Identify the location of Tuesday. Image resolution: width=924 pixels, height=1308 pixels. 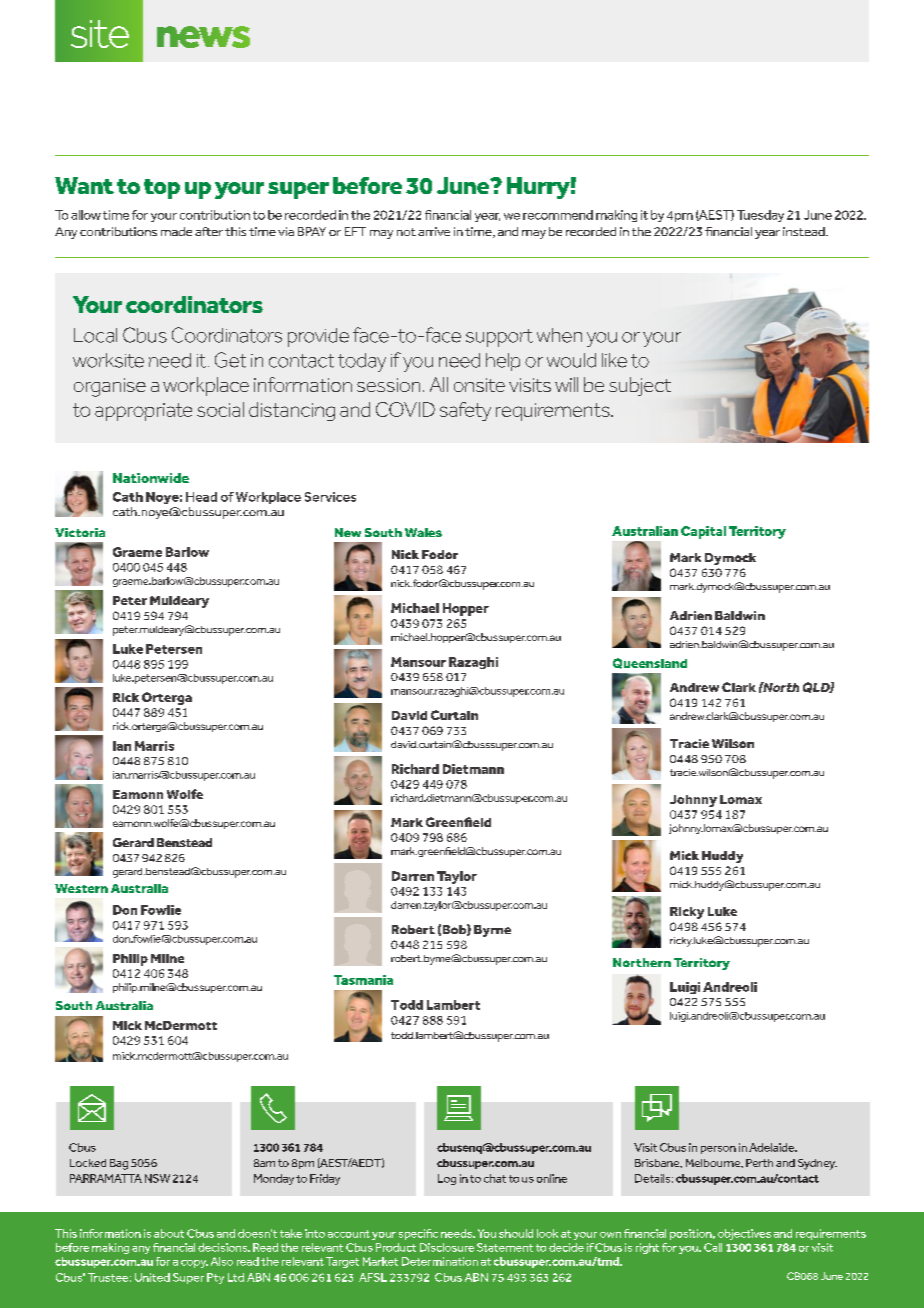
(760, 216).
